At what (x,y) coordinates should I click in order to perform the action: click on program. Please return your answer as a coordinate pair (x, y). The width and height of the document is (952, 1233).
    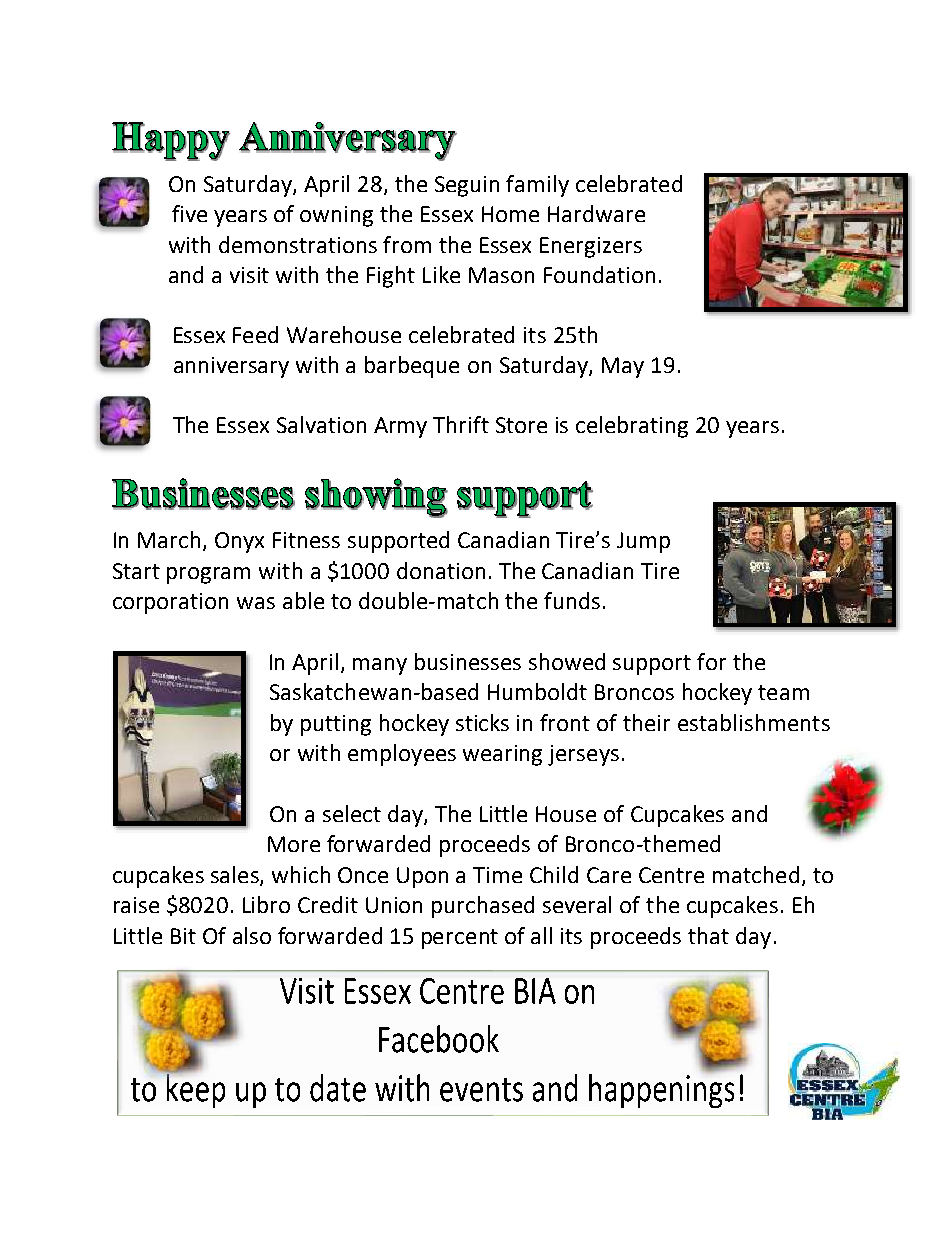
    Looking at the image, I should click on (208, 575).
